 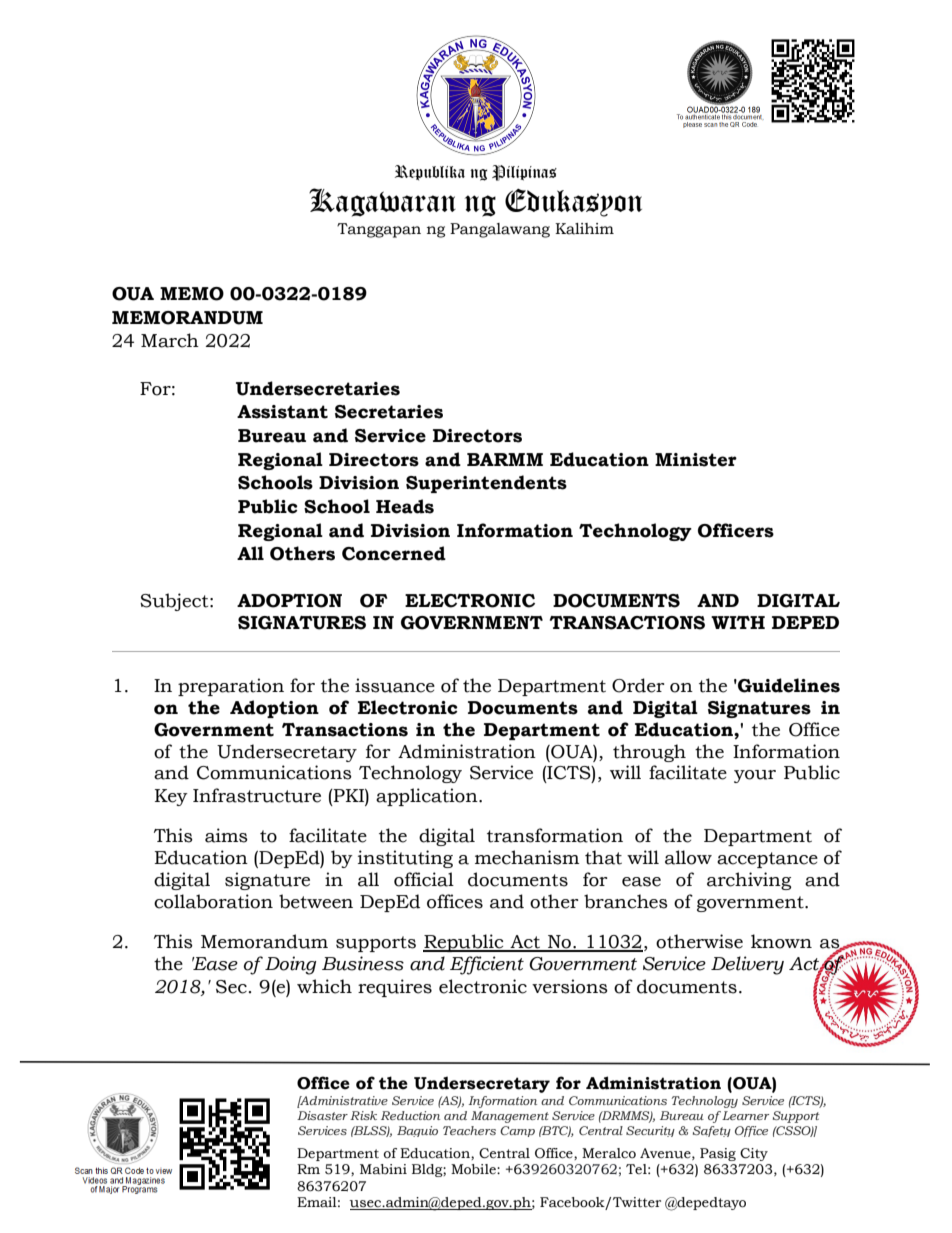 What do you see at coordinates (394, 553) in the page?
I see `Concerned` at bounding box center [394, 553].
